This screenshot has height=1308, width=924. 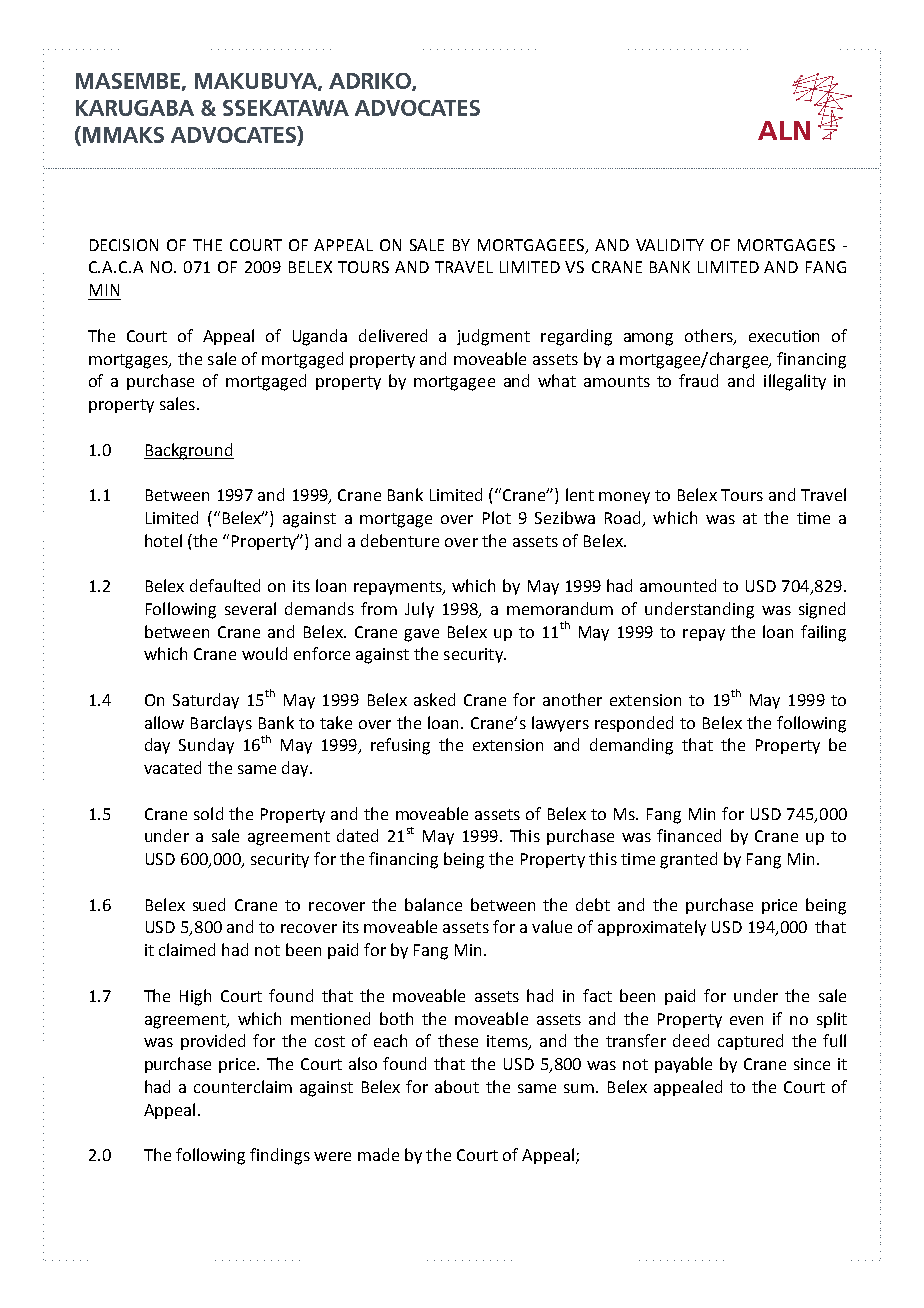 I want to click on judgment, so click(x=493, y=337).
